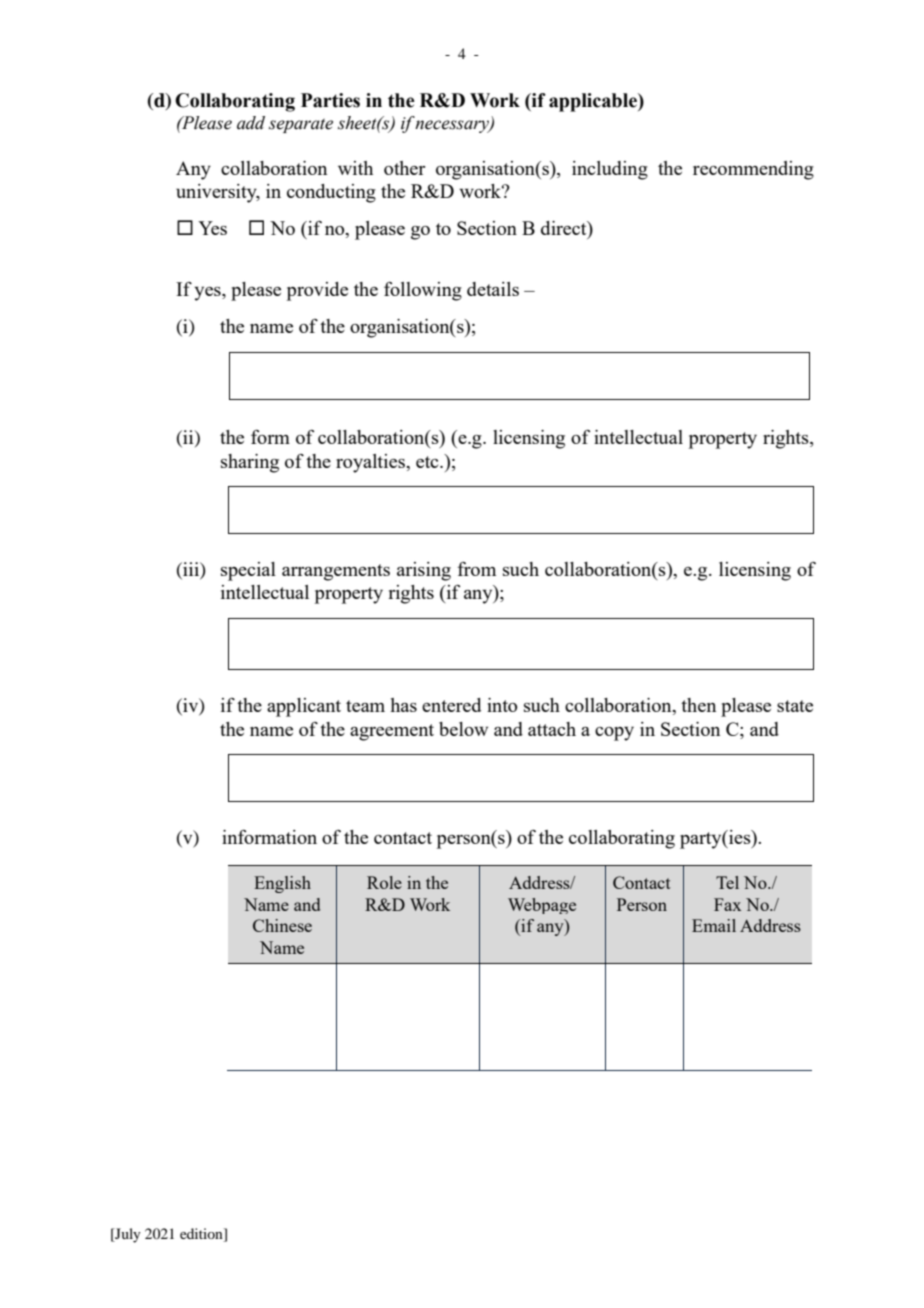 The width and height of the page is (924, 1308). I want to click on other, so click(404, 168).
